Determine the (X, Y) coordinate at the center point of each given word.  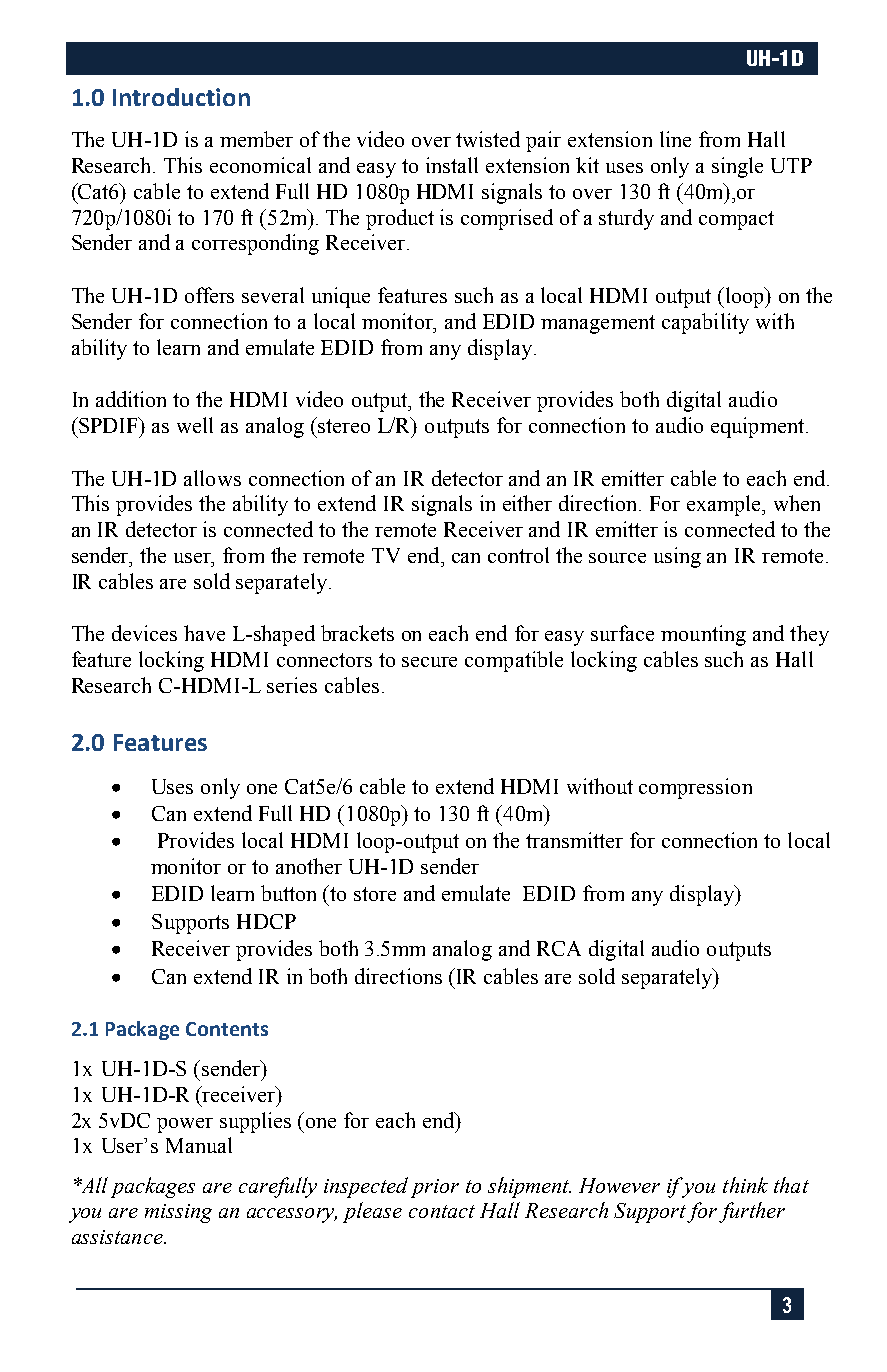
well (195, 425)
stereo (343, 425)
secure (429, 662)
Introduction (181, 97)
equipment (759, 427)
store (375, 894)
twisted (488, 139)
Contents (227, 1029)
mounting (703, 635)
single (737, 167)
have (204, 633)
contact (442, 1211)
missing (178, 1213)
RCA (559, 948)
